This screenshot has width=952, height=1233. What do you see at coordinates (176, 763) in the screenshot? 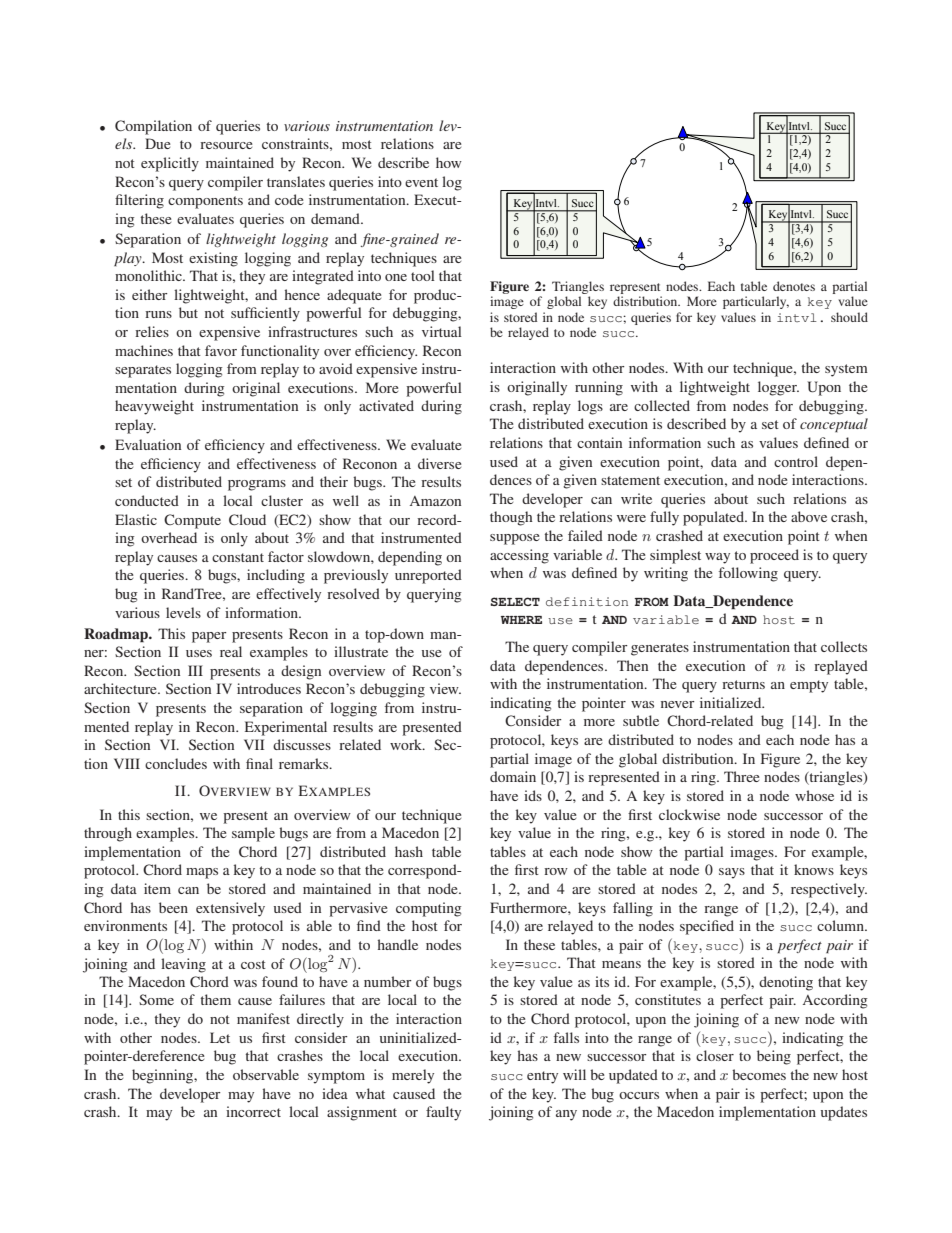
I see `concludes` at bounding box center [176, 763].
